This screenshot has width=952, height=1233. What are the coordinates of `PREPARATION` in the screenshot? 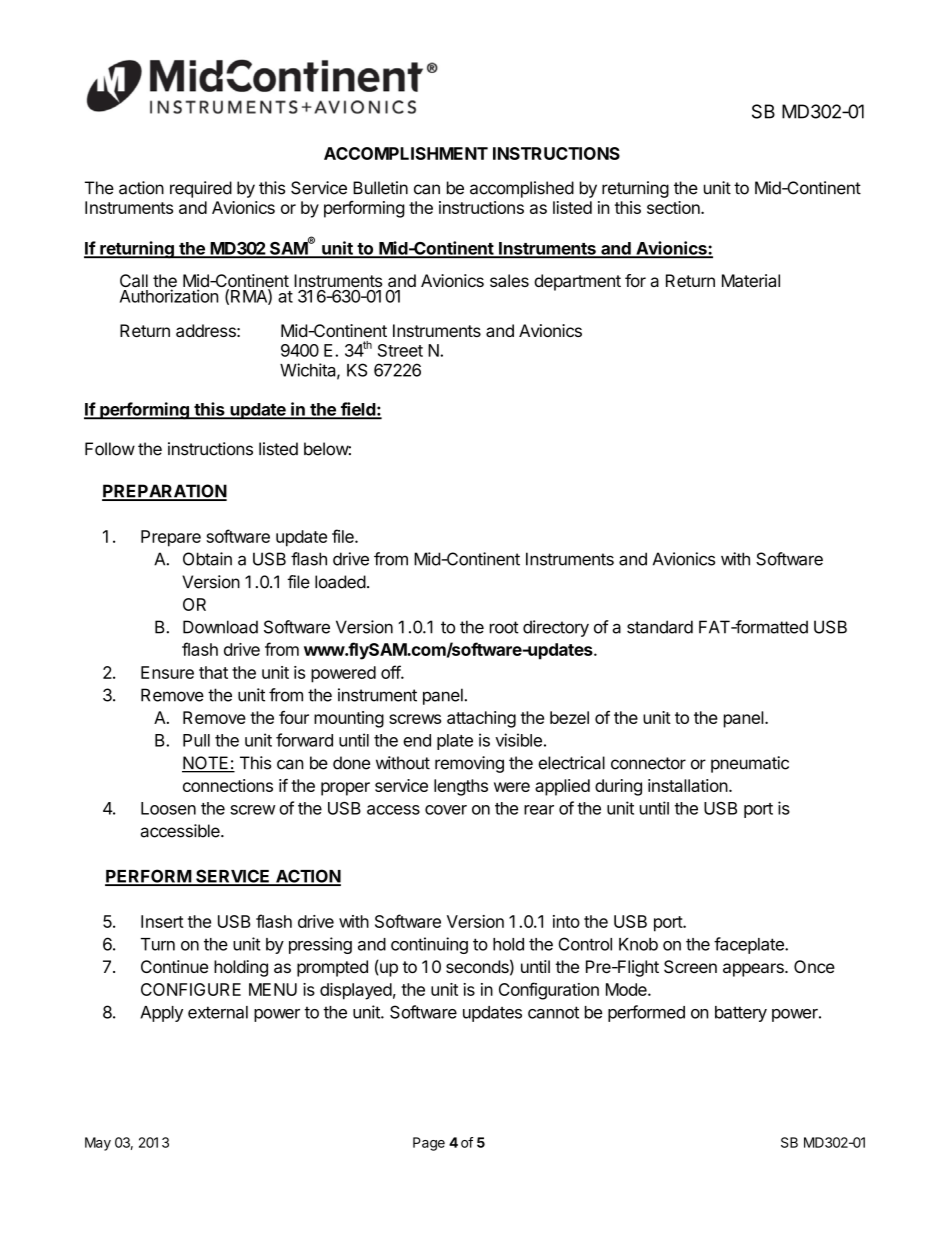 It's located at (164, 492).
